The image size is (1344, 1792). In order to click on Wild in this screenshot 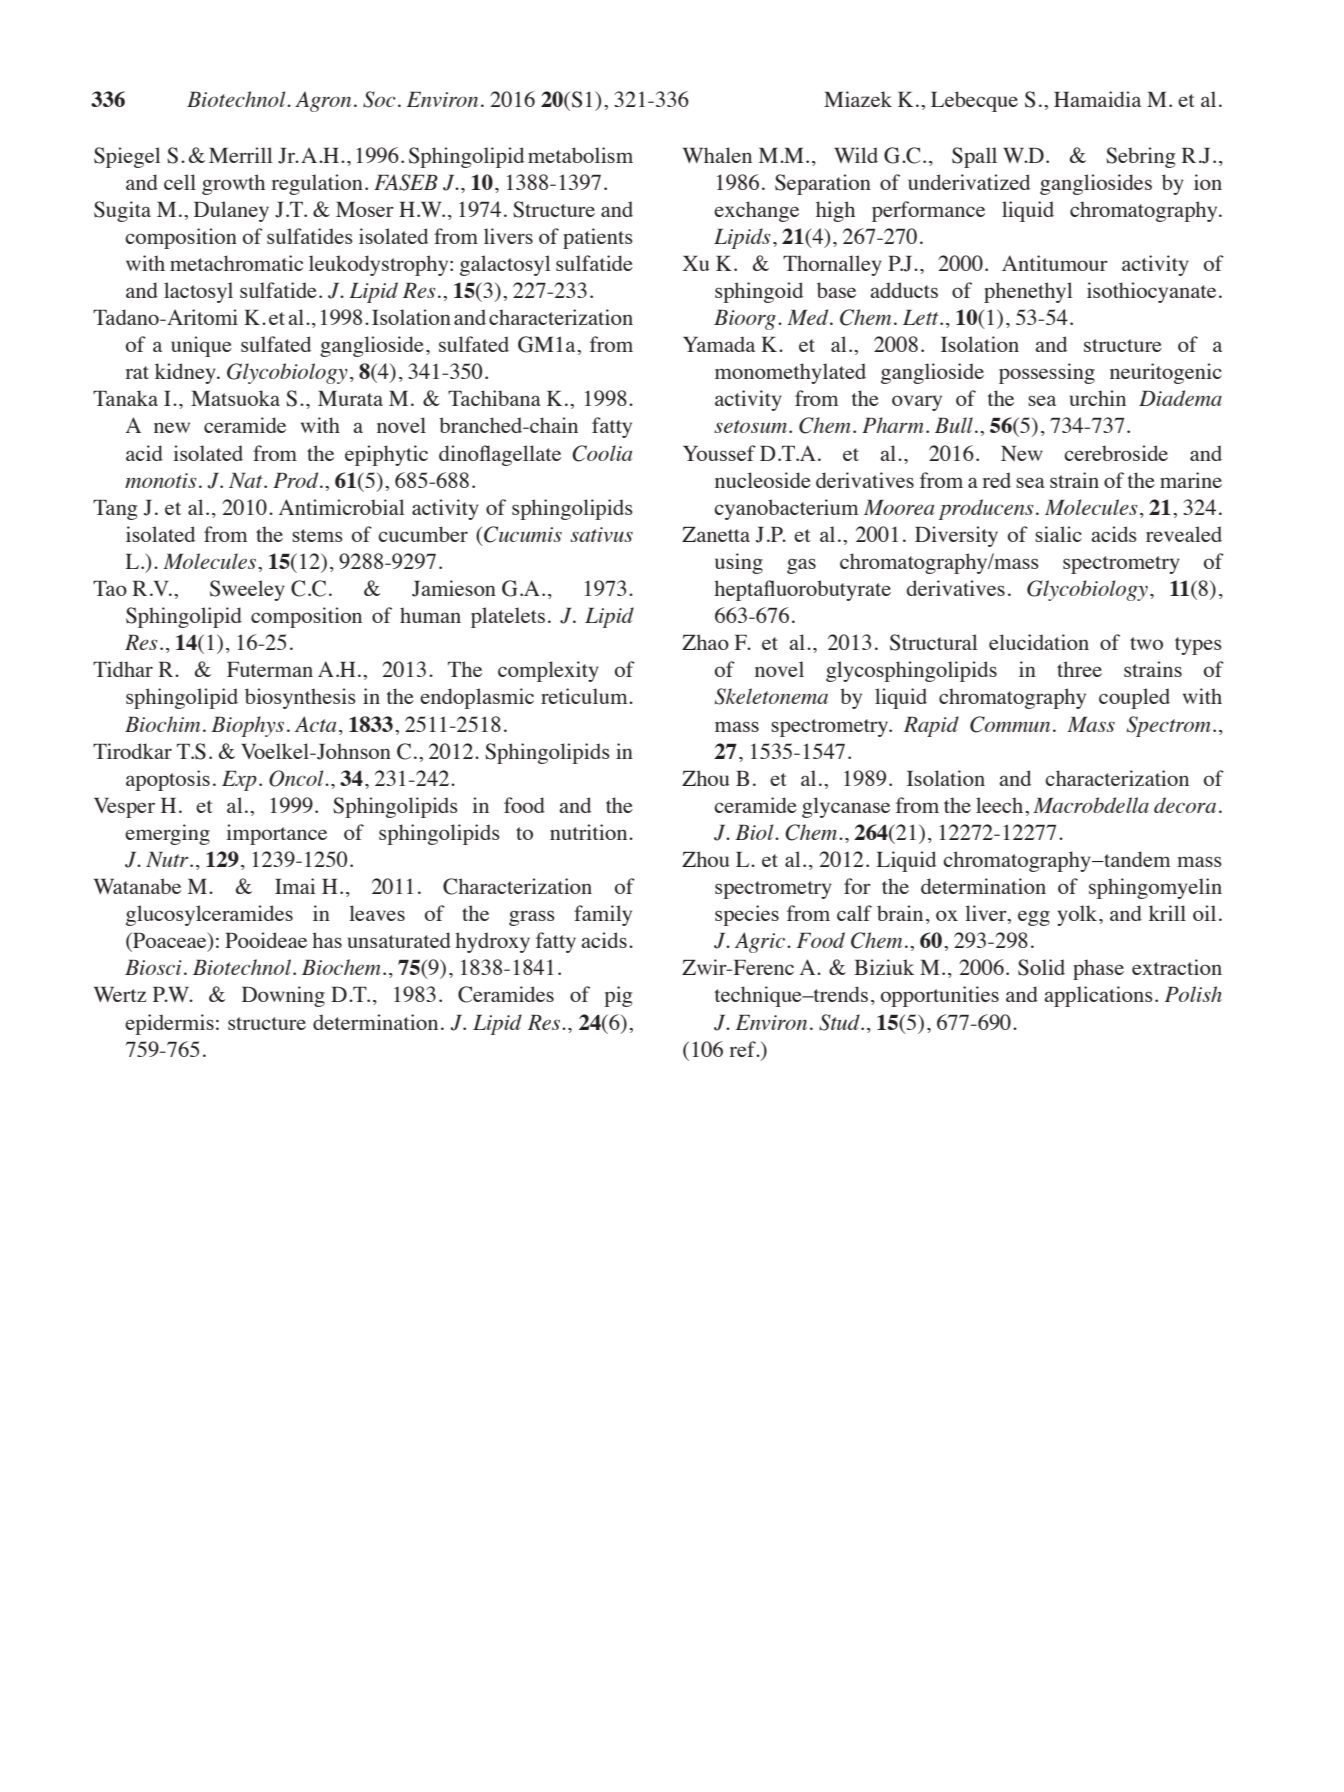, I will do `click(856, 155)`.
